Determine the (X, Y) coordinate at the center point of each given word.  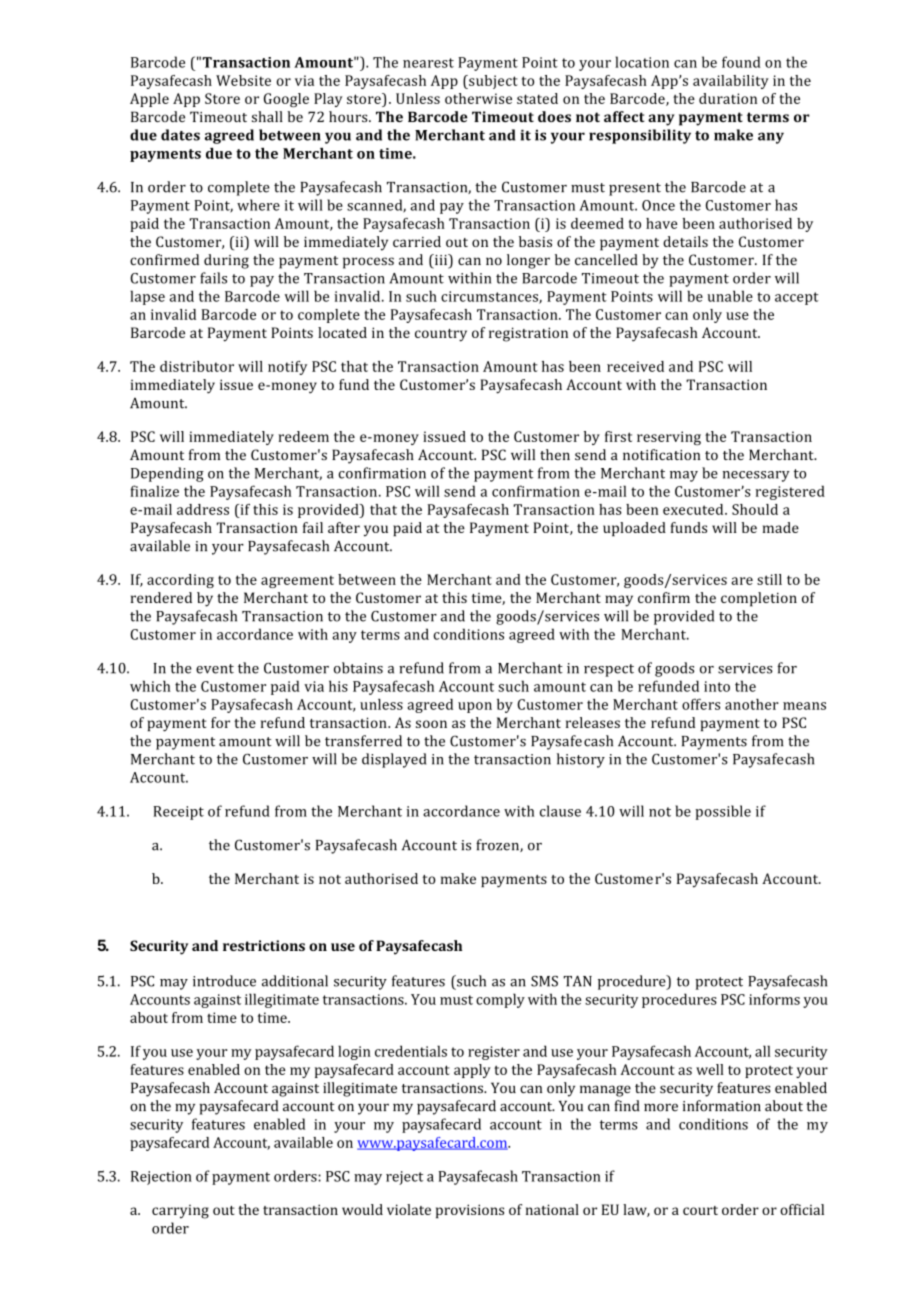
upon (475, 707)
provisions (470, 1211)
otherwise (478, 98)
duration (728, 98)
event (215, 669)
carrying (180, 1212)
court (700, 1210)
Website (243, 80)
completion (759, 599)
